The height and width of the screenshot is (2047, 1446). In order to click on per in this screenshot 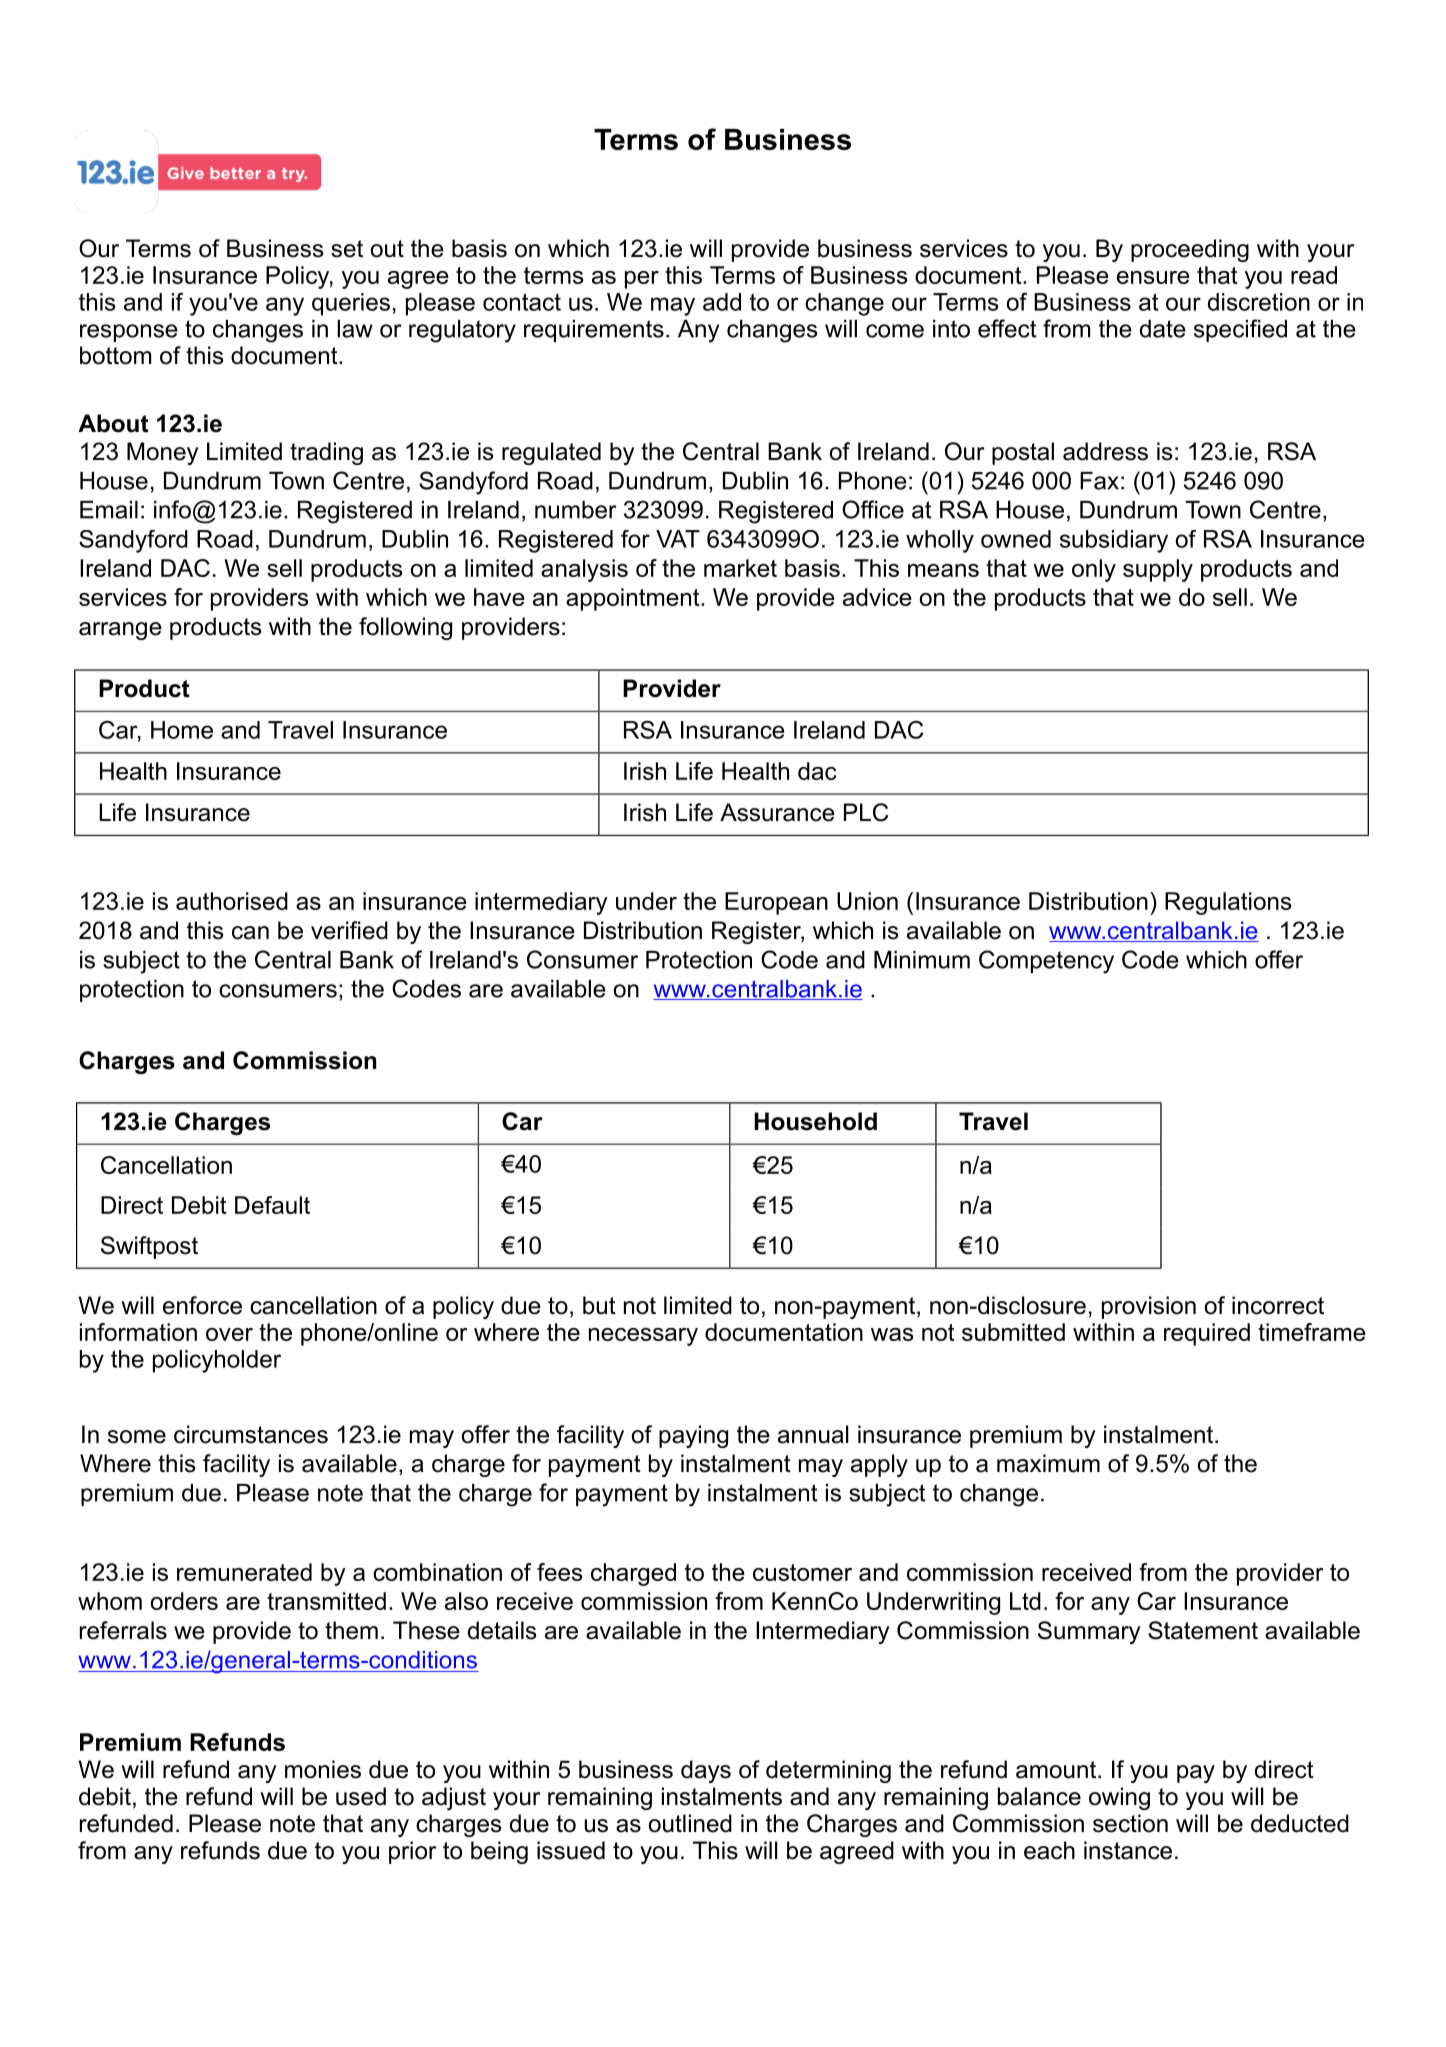, I will do `click(642, 280)`.
